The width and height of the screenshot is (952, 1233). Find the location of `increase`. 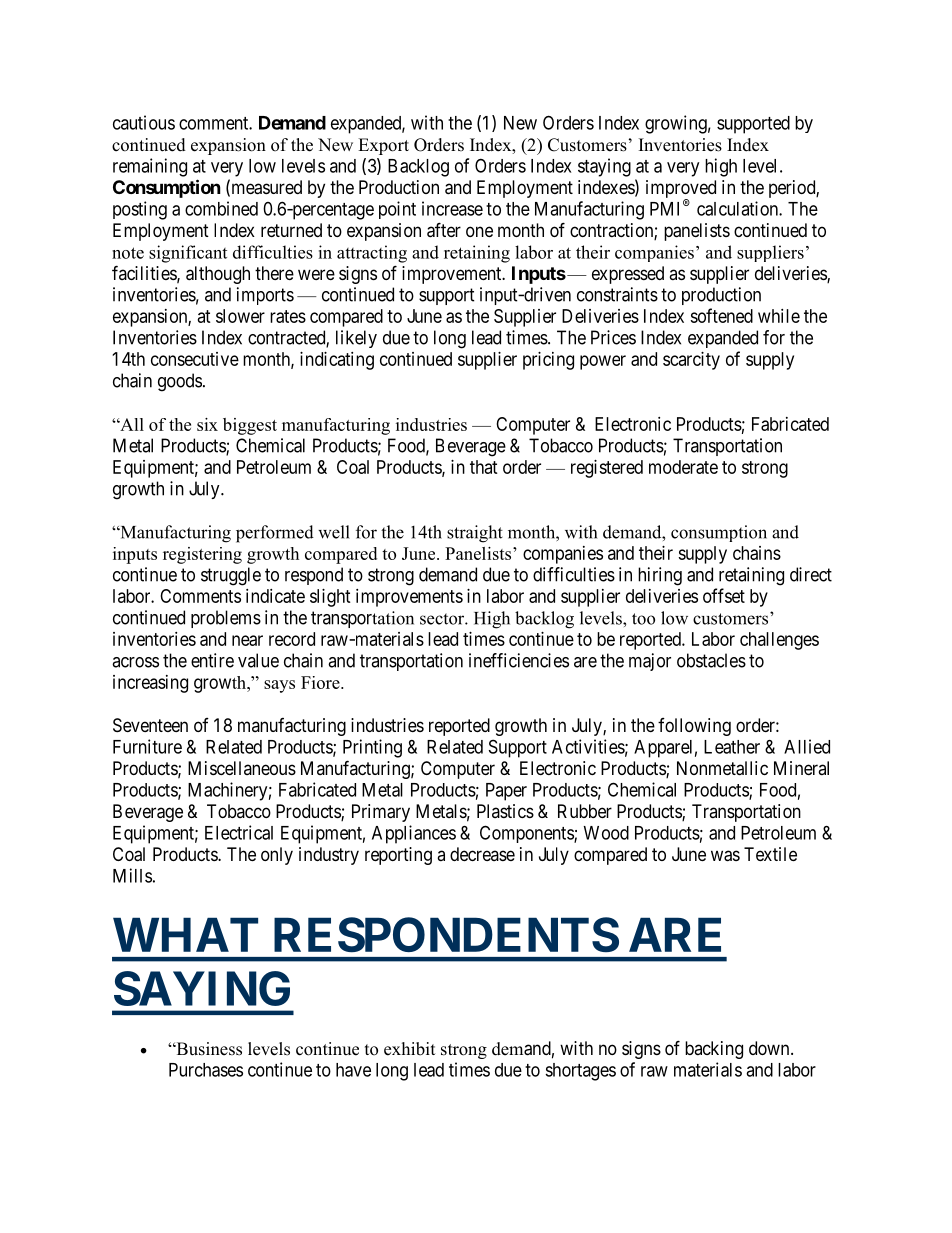

increase is located at coordinates (452, 208).
